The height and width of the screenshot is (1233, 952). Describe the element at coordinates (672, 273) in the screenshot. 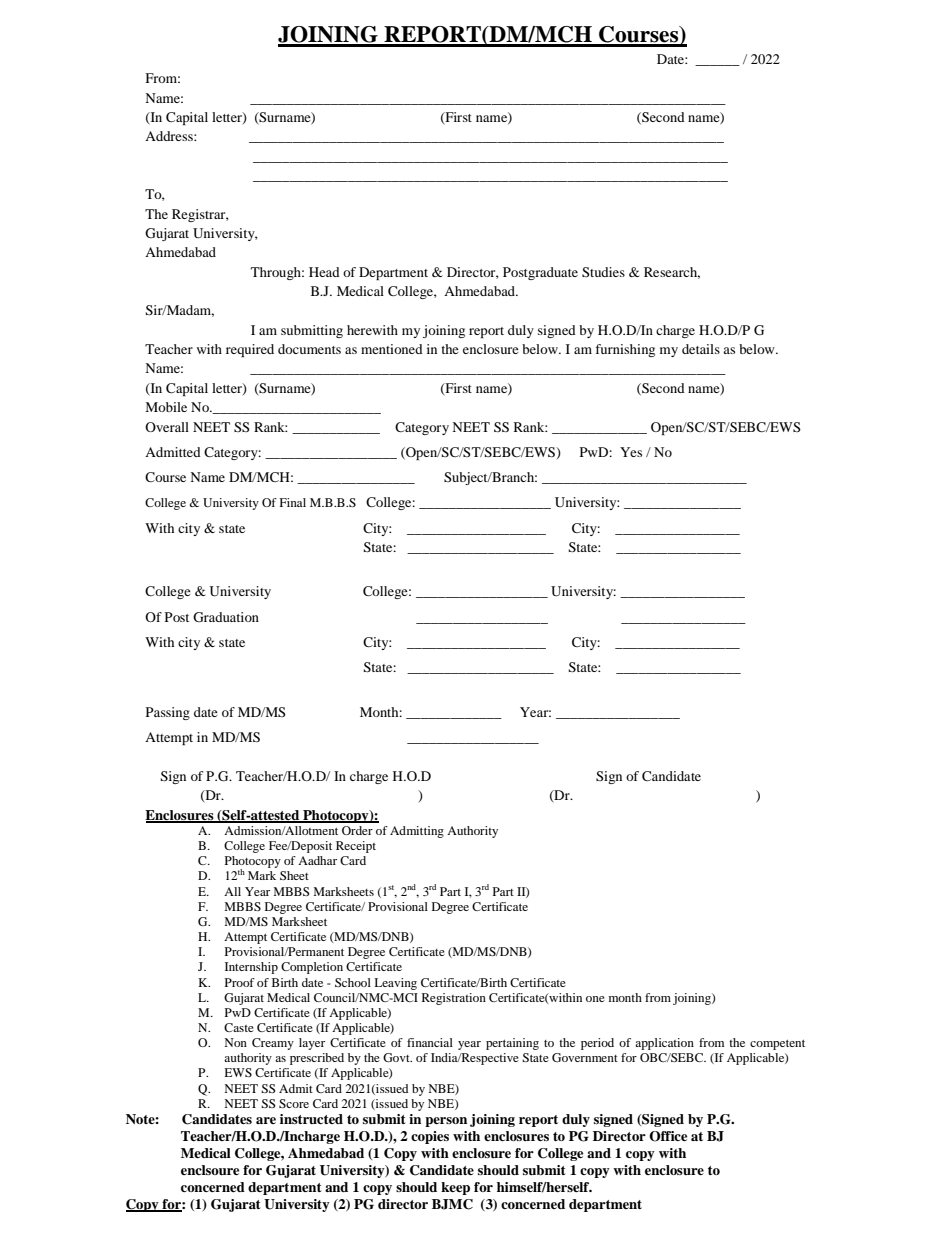

I see `Research` at that location.
